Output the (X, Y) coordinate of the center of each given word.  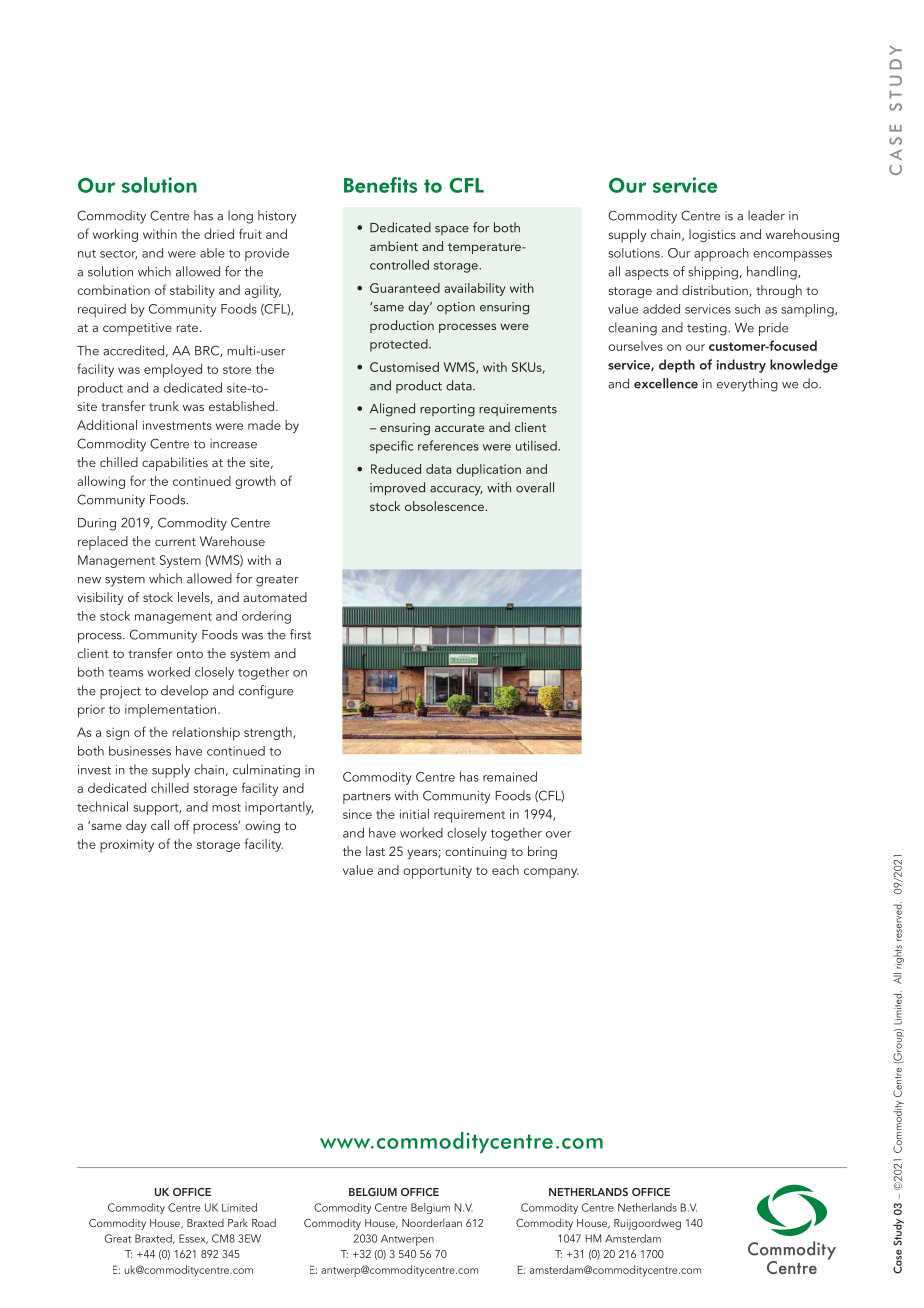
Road (264, 1222)
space (452, 230)
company (551, 873)
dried (219, 234)
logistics (712, 235)
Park (238, 1222)
